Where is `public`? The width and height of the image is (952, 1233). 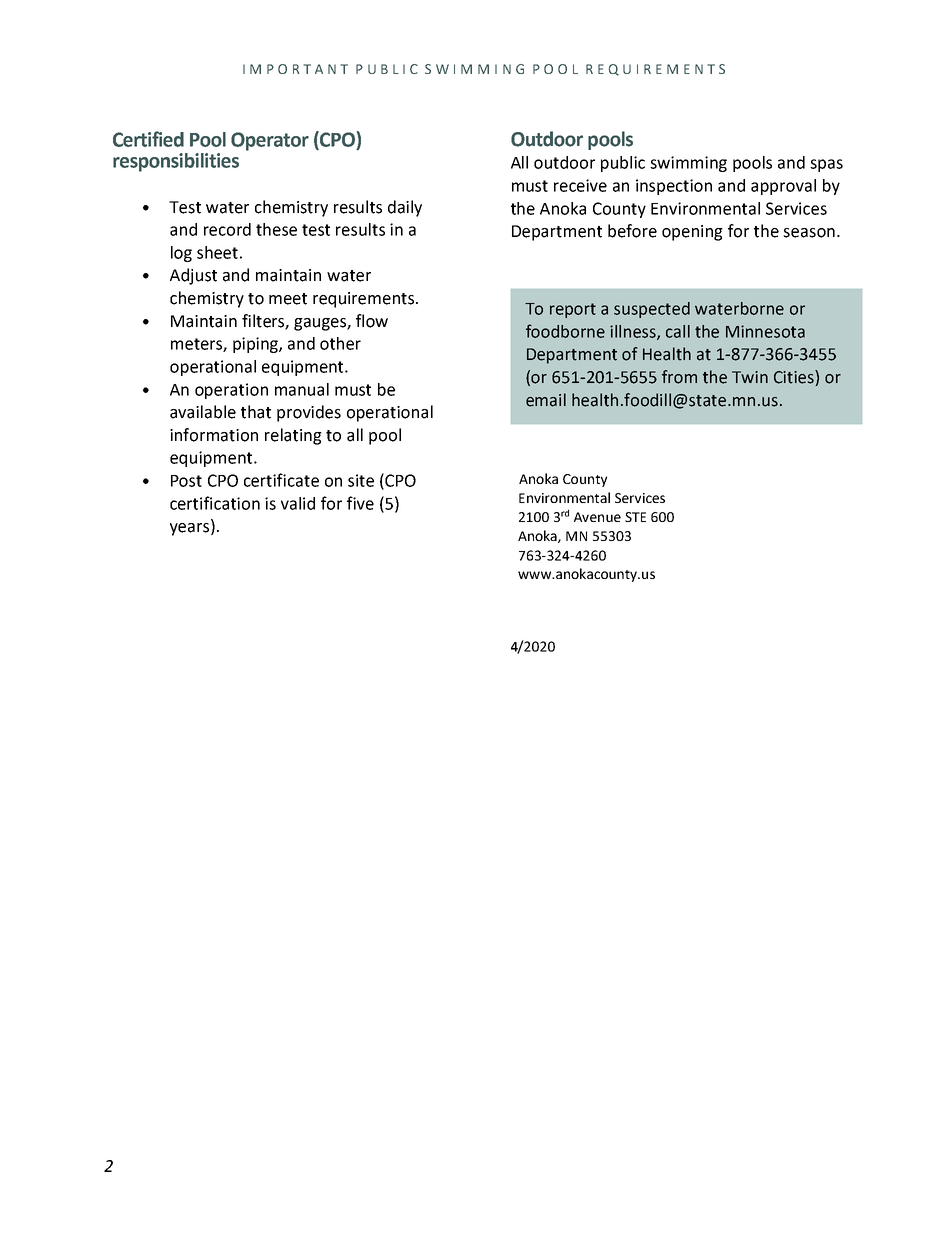
public is located at coordinates (623, 164).
